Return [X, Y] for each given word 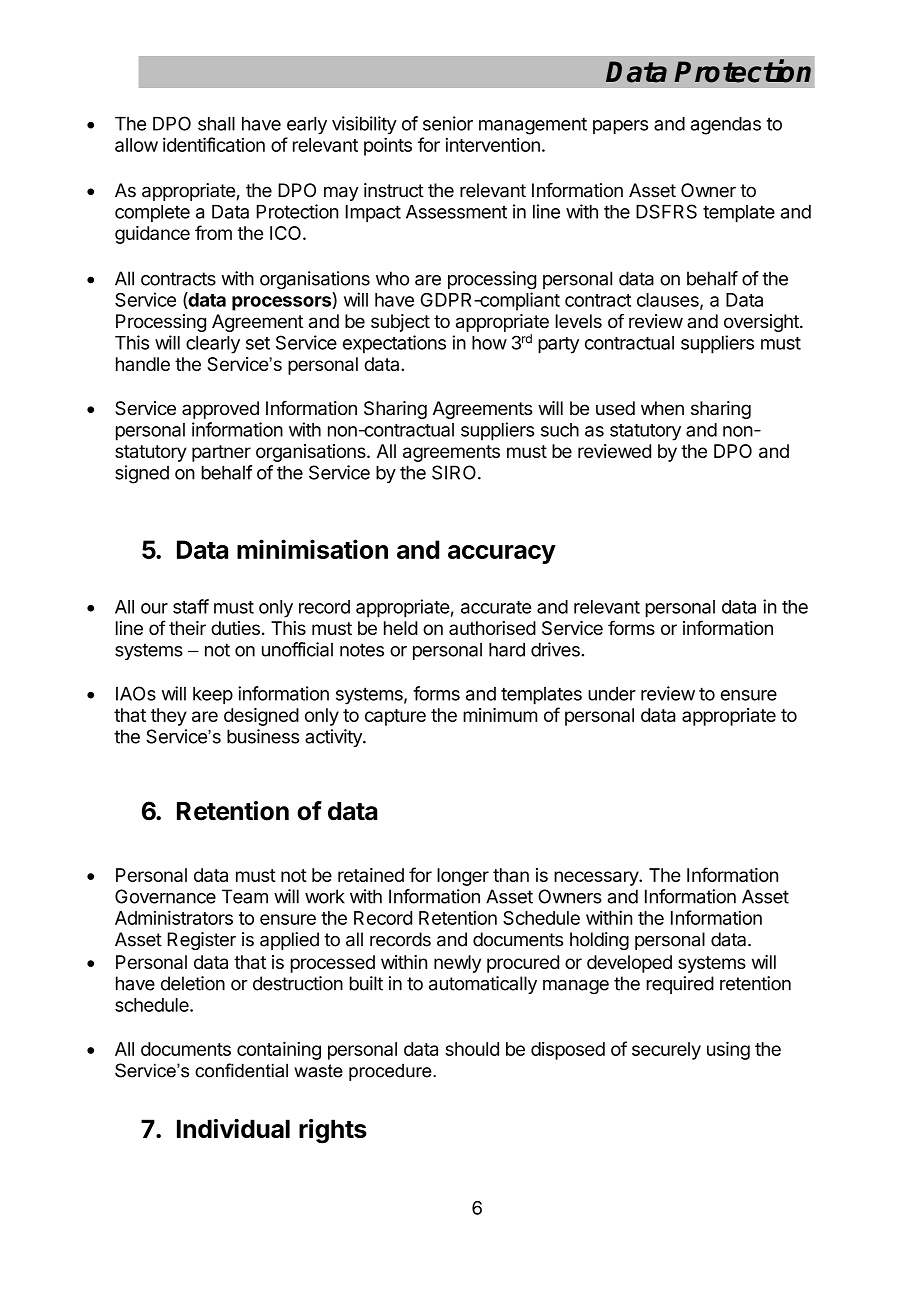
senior [448, 123]
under [612, 694]
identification [214, 144]
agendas [725, 126]
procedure [391, 1072]
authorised [492, 628]
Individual [233, 1128]
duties [235, 628]
